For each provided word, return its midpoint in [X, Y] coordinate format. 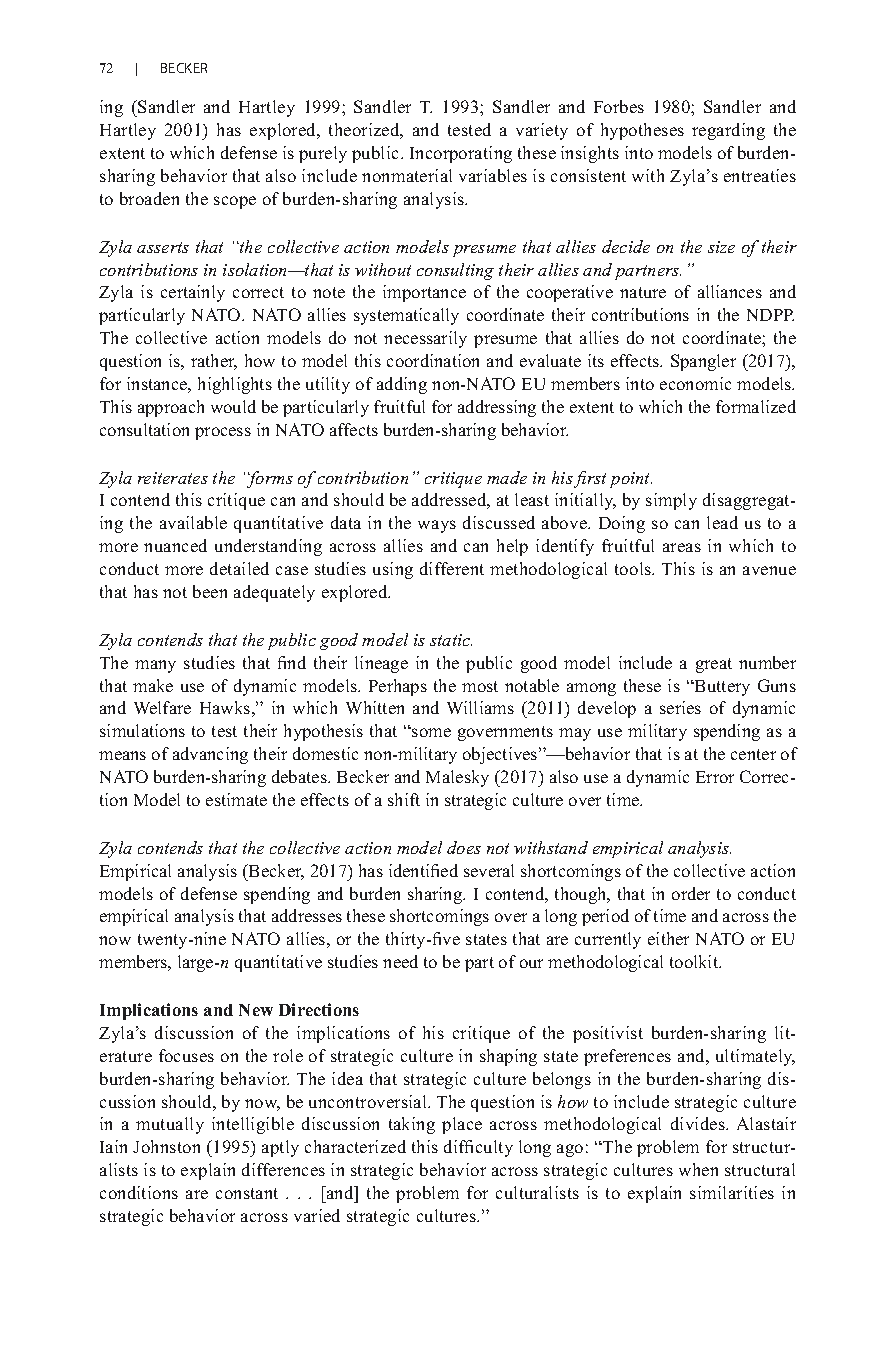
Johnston [166, 1146]
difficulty [478, 1148]
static [451, 640]
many [155, 666]
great [714, 665]
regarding [728, 131]
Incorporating [461, 154]
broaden [149, 198]
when [698, 1169]
